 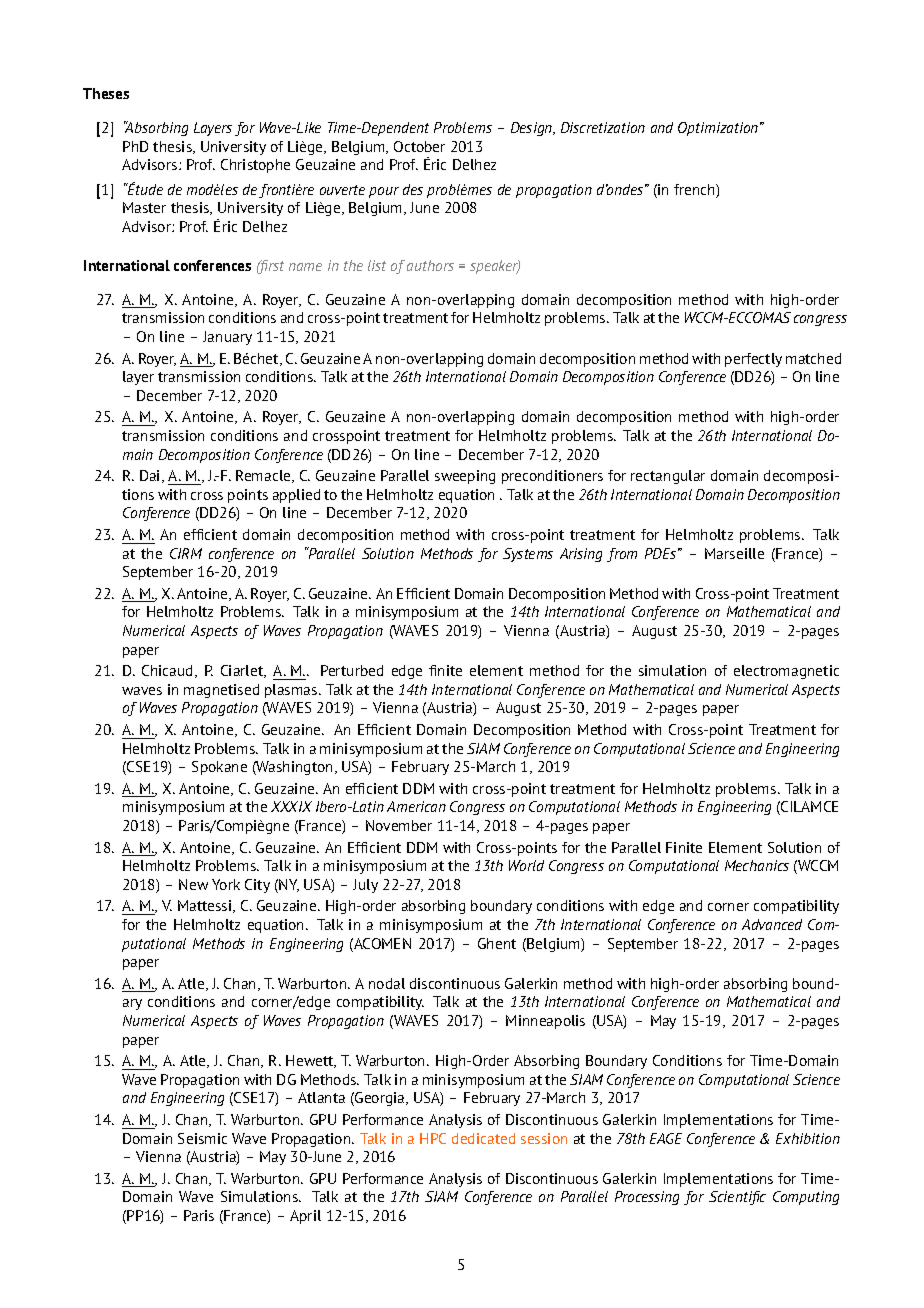 What do you see at coordinates (305, 1217) in the document?
I see `April` at bounding box center [305, 1217].
